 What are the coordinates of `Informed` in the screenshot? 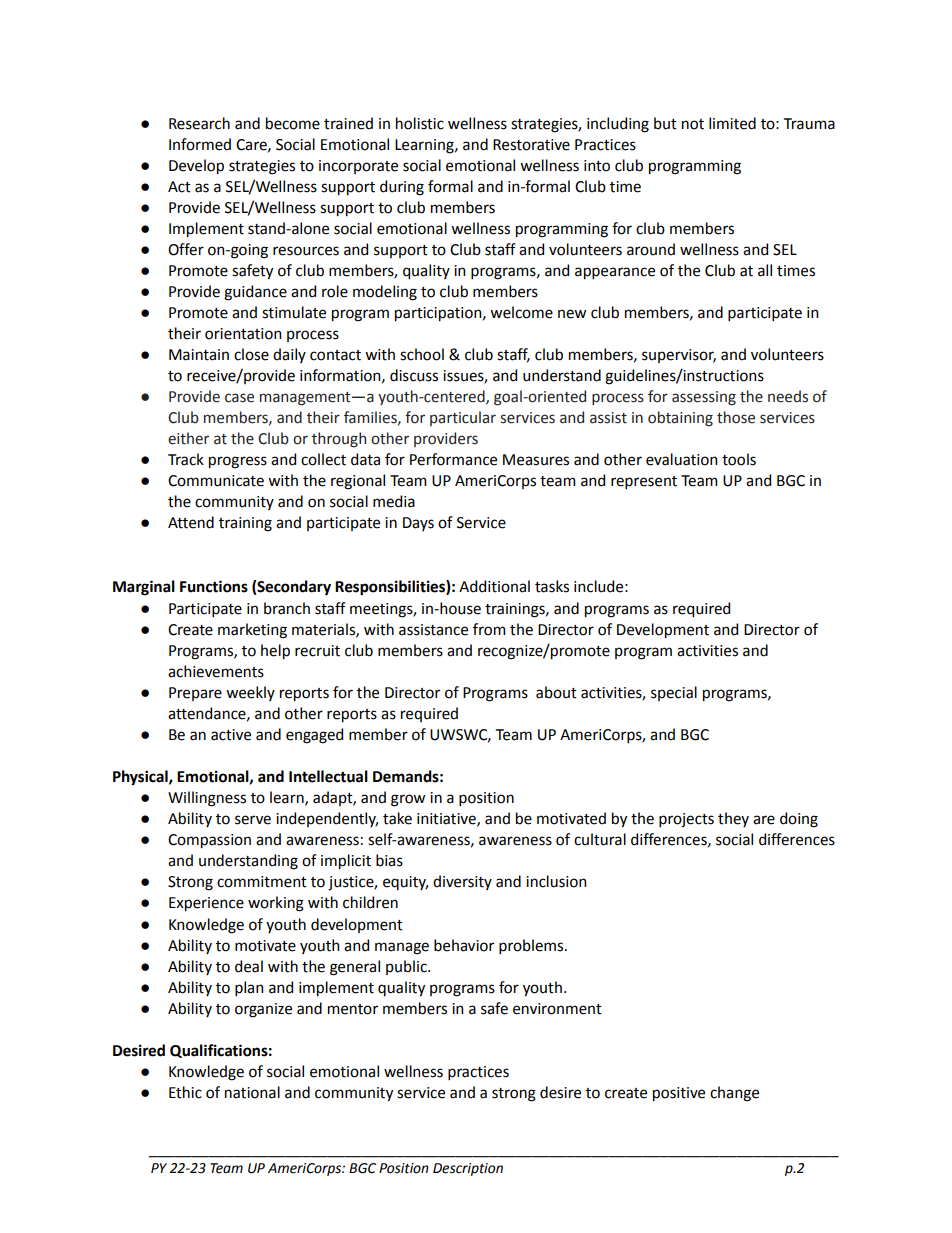 It's located at (200, 144).
